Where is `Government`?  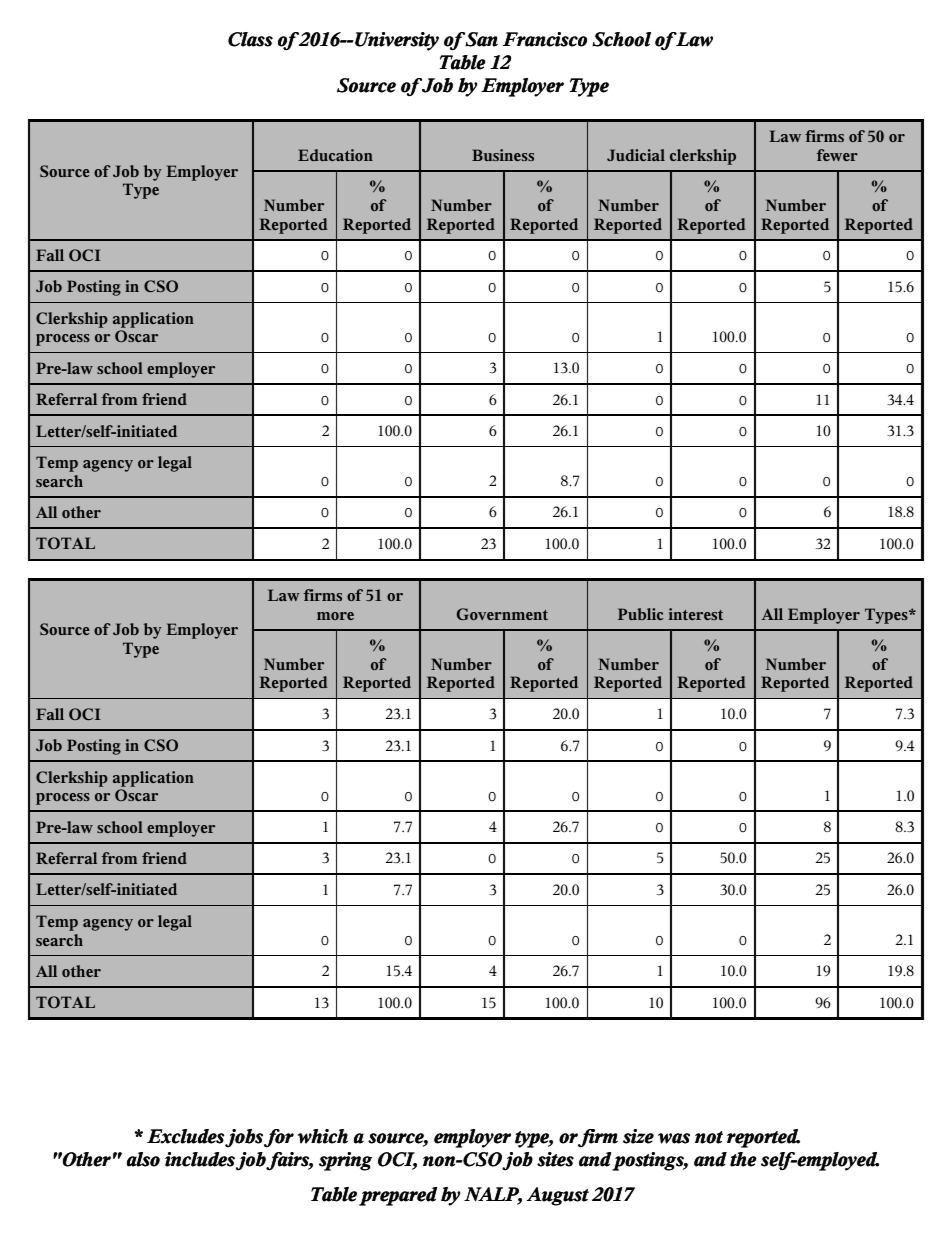
Government is located at coordinates (502, 614).
